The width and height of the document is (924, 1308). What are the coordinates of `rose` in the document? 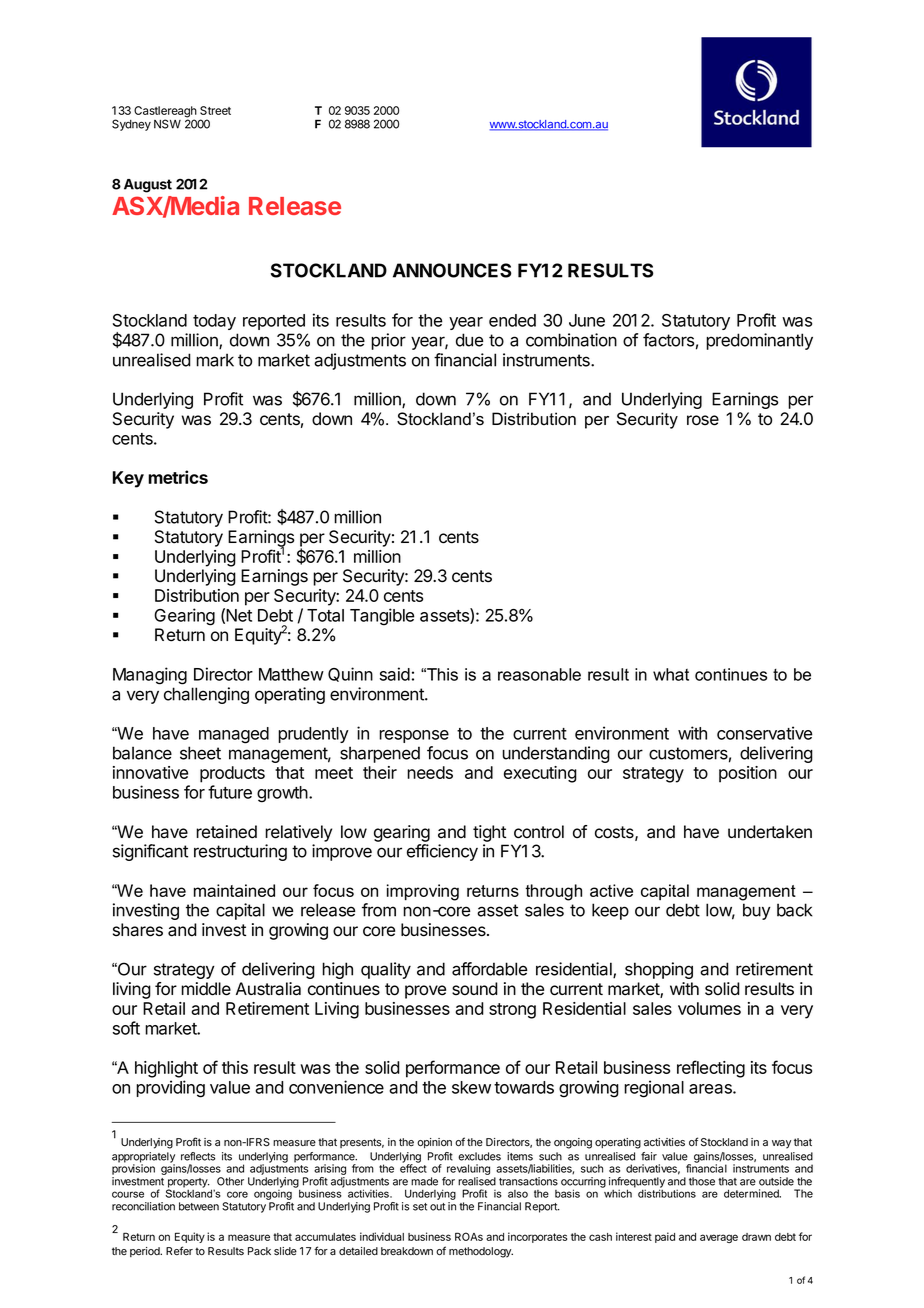 It's located at (703, 420).
